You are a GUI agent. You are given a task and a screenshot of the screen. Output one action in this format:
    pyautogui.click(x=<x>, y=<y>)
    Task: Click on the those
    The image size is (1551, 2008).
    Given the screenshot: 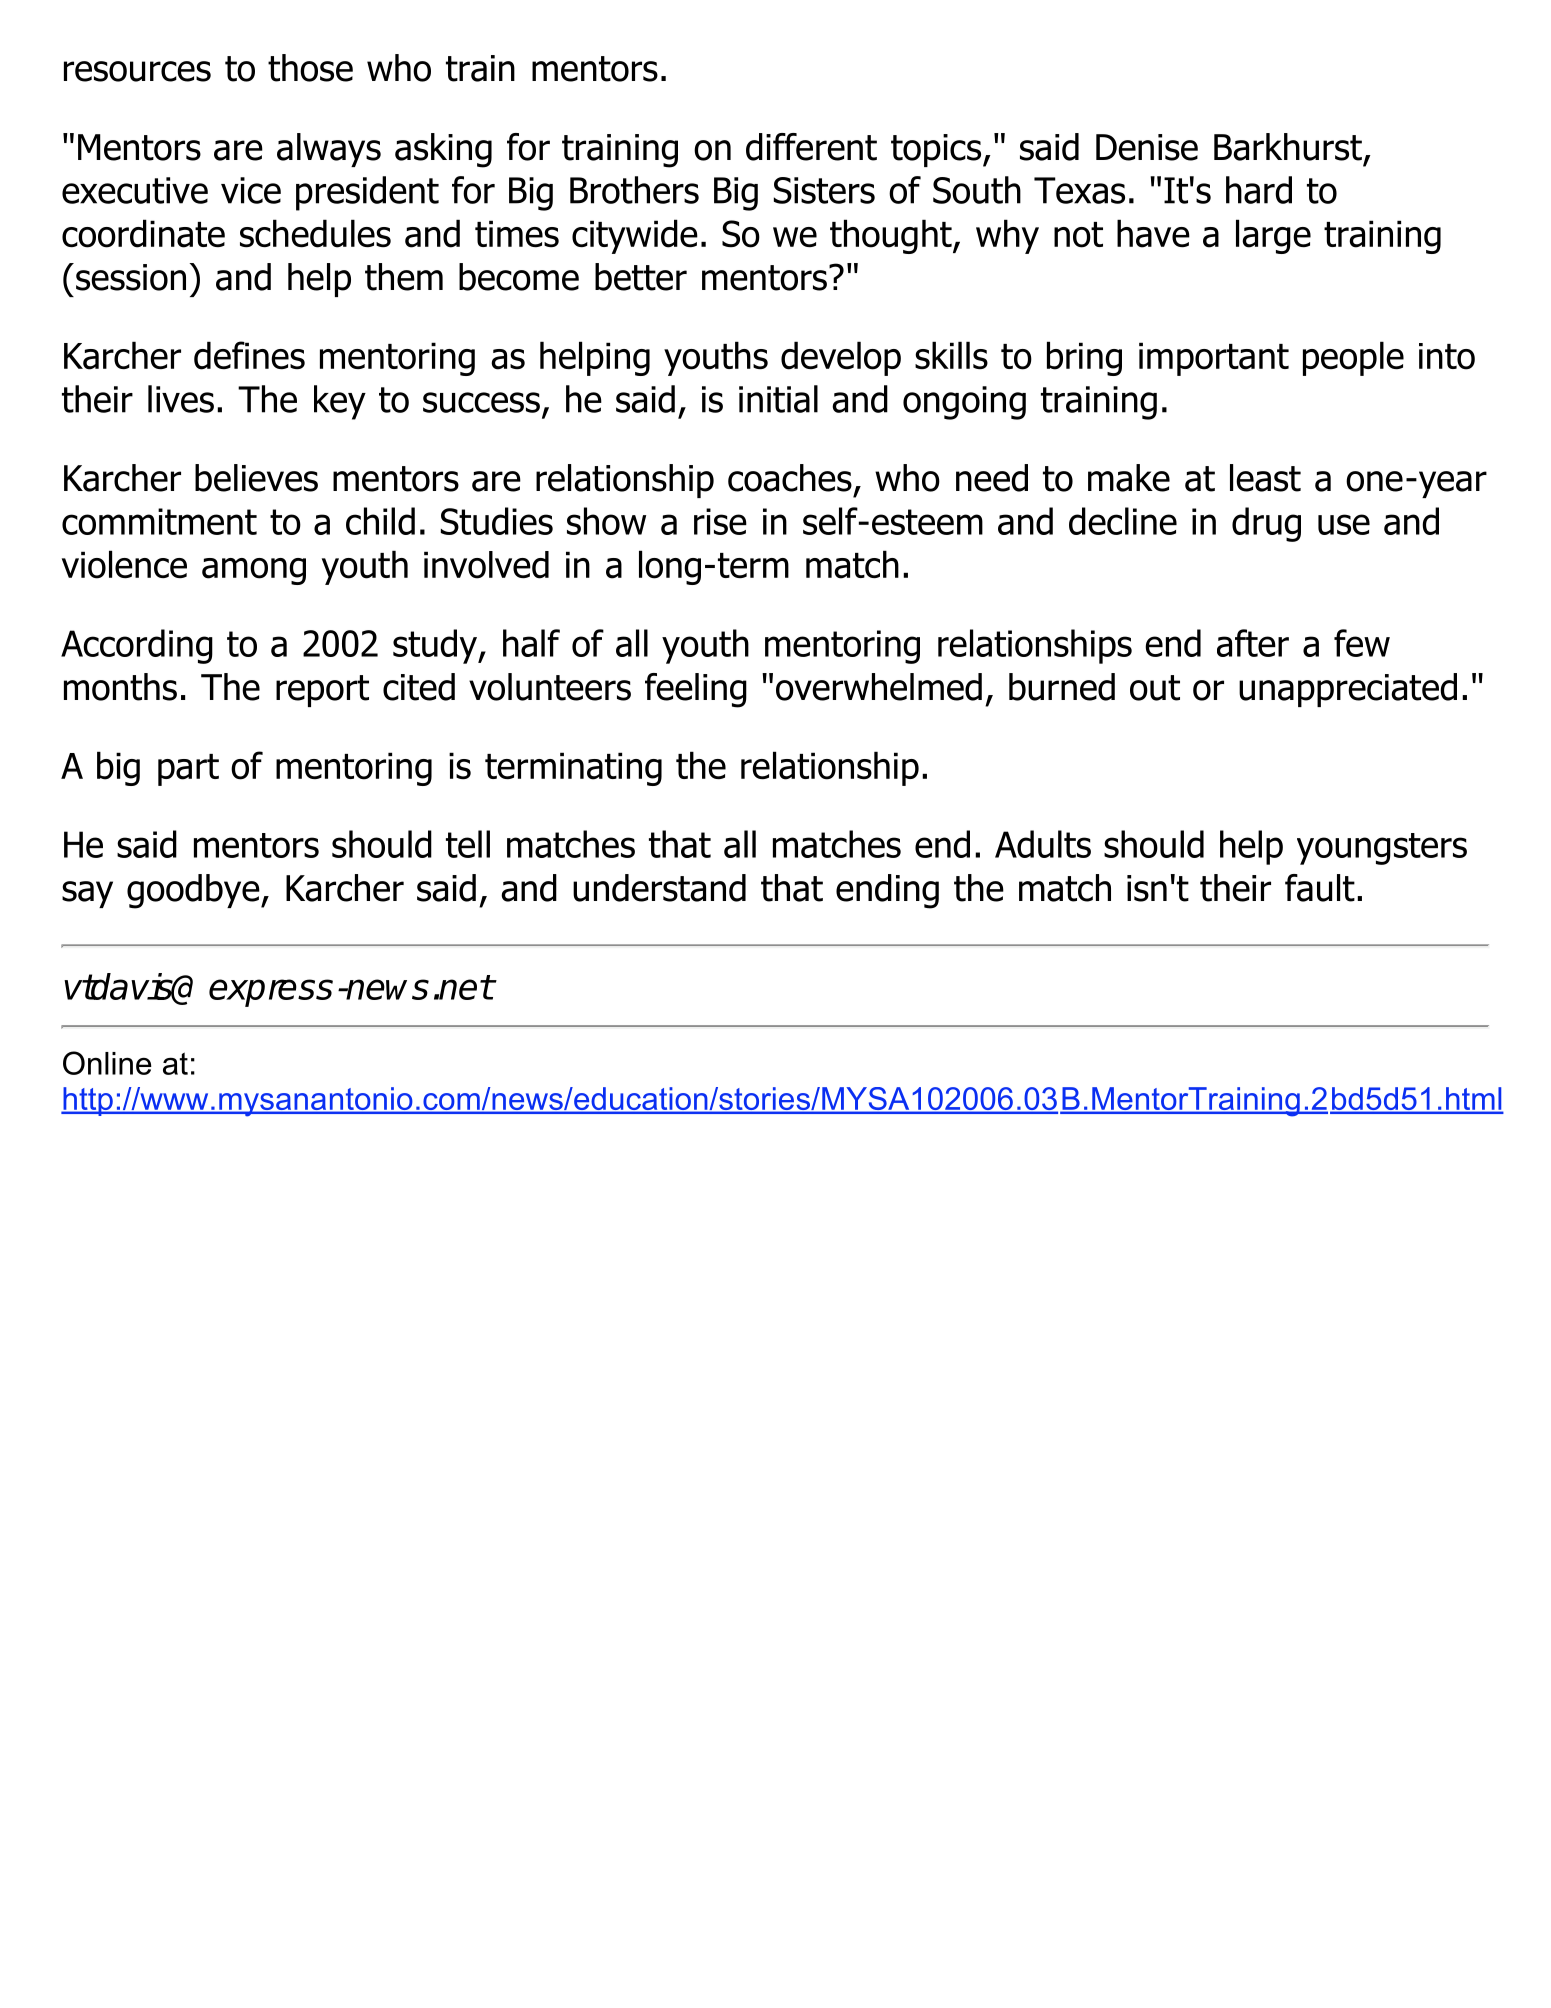 What is the action you would take?
    pyautogui.click(x=310, y=68)
